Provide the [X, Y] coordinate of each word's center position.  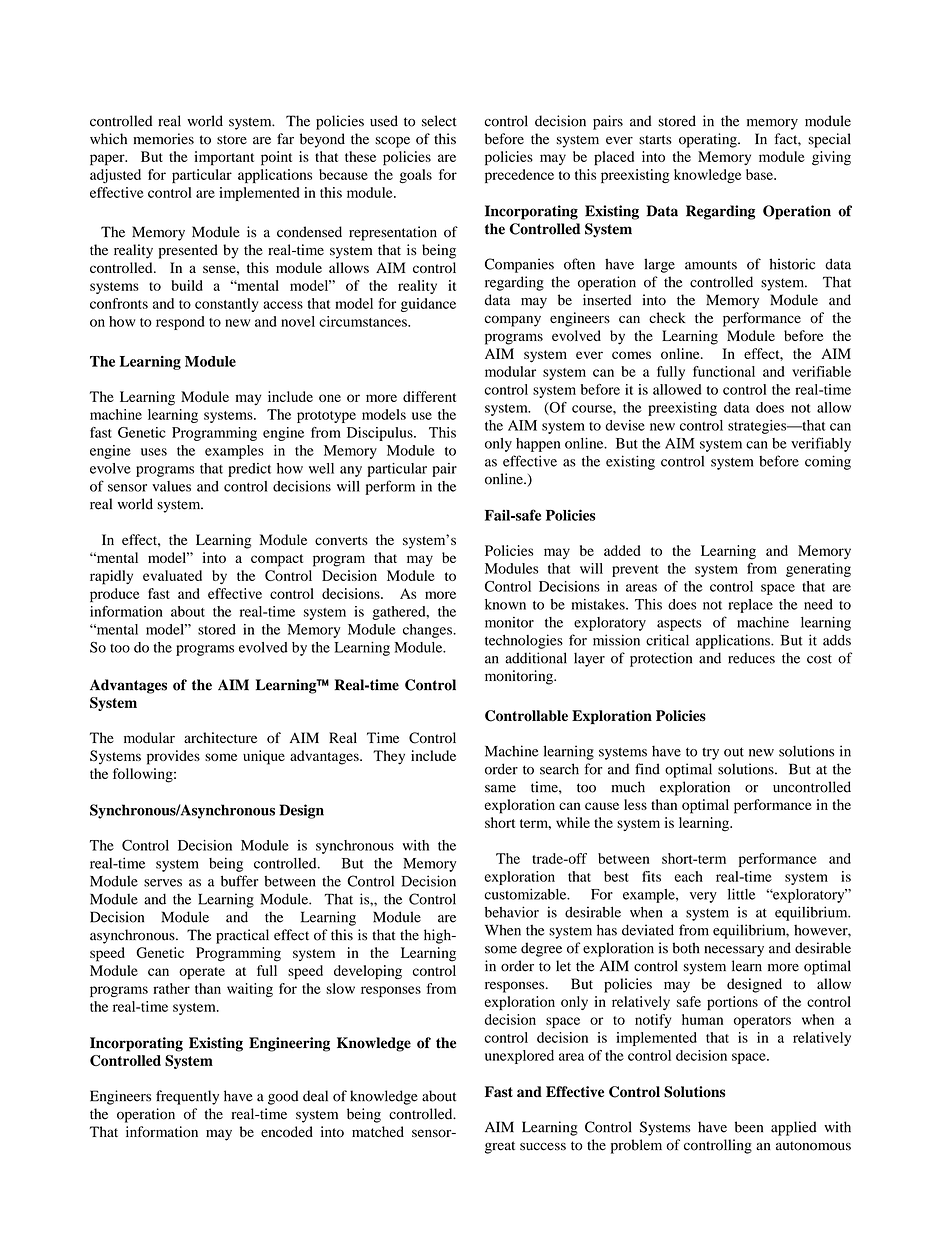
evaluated [172, 575]
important [224, 158]
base [760, 174]
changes [428, 631]
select [439, 121]
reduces [751, 658]
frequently [187, 1097]
